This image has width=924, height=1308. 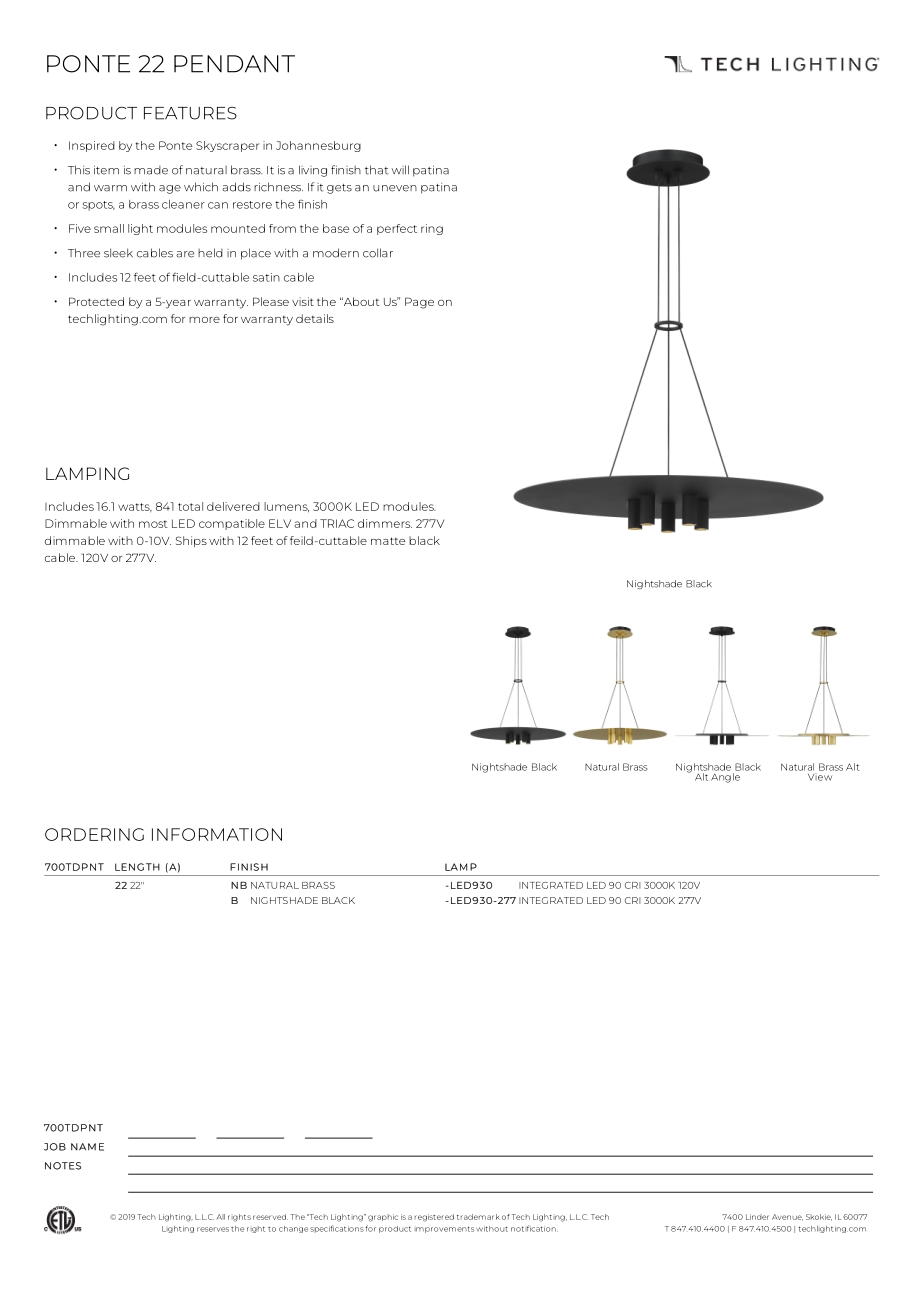 What do you see at coordinates (63, 1166) in the image?
I see `NOTES` at bounding box center [63, 1166].
